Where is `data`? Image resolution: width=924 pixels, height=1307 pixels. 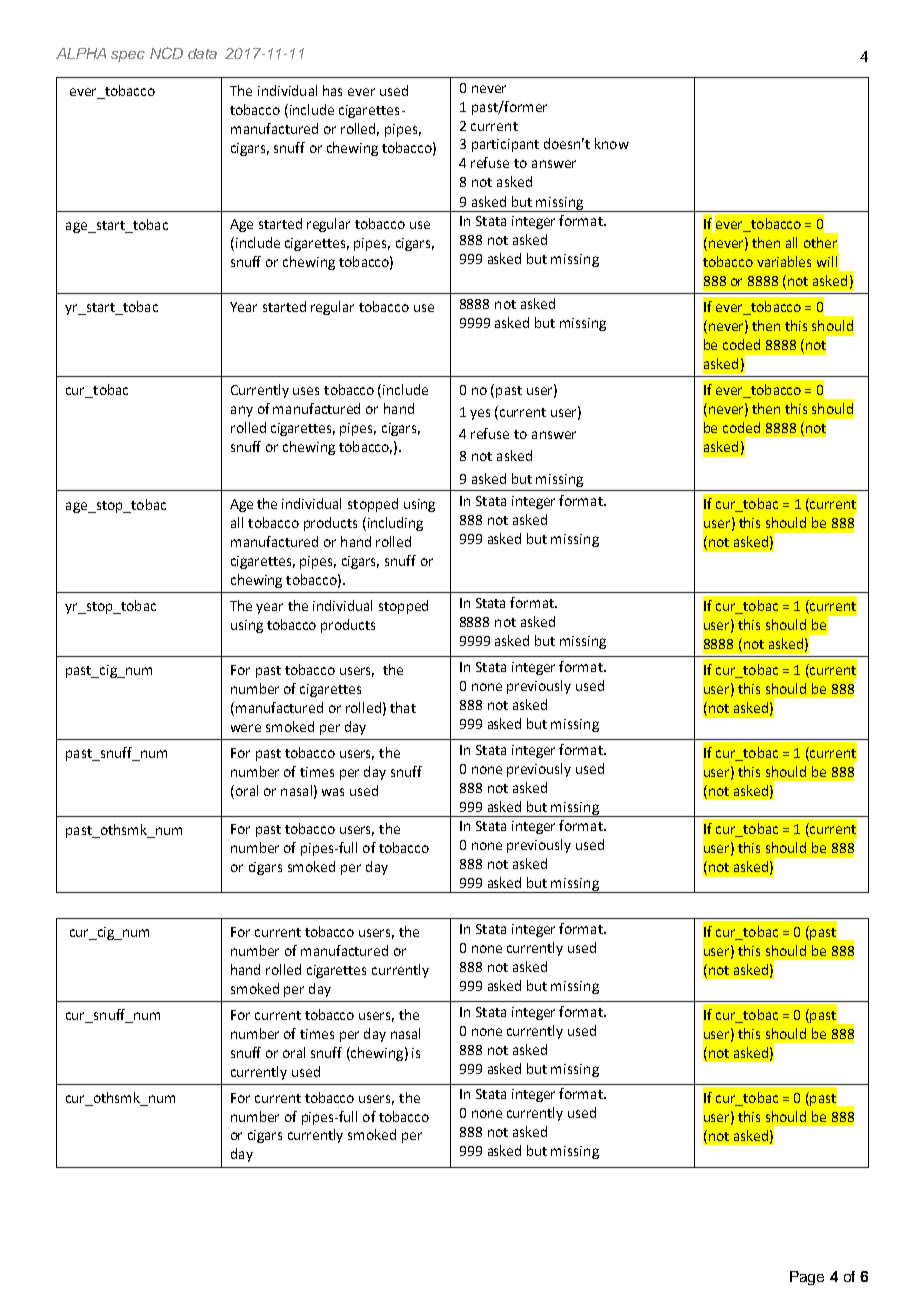 data is located at coordinates (202, 53).
